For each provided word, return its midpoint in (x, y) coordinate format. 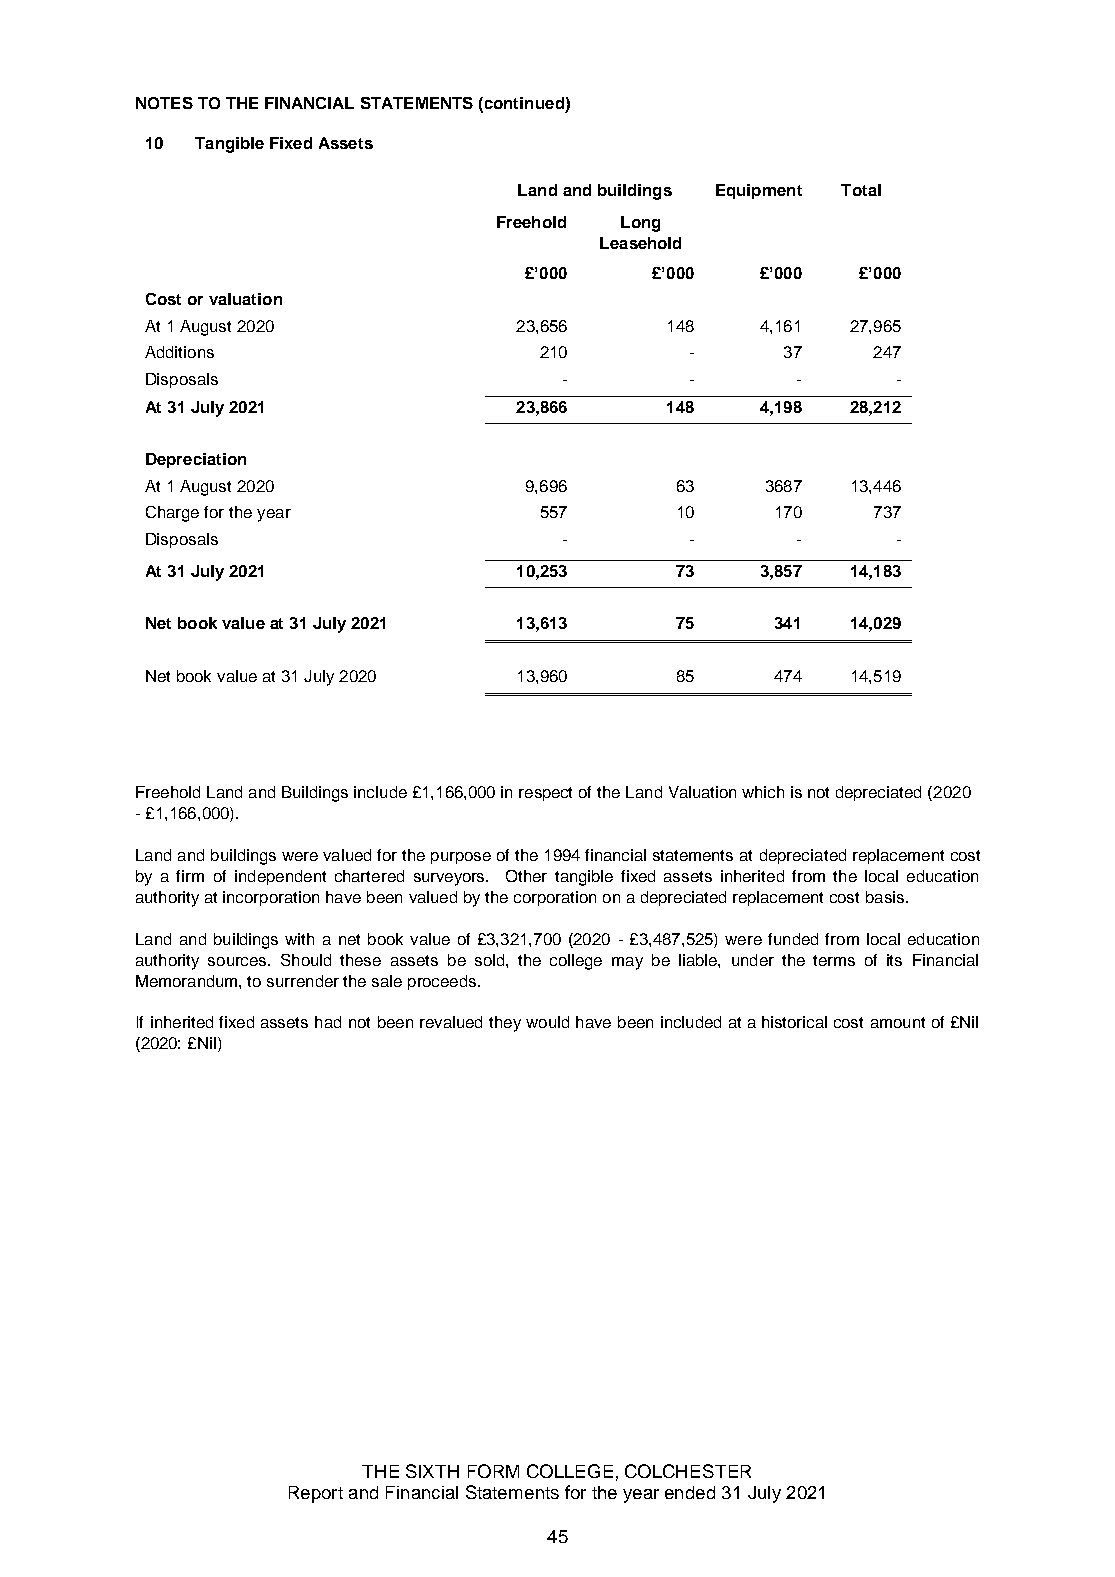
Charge (172, 514)
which (763, 792)
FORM (493, 1471)
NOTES (164, 103)
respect (545, 794)
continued (523, 103)
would (547, 1022)
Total (861, 190)
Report (316, 1494)
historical (794, 1022)
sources (238, 961)
